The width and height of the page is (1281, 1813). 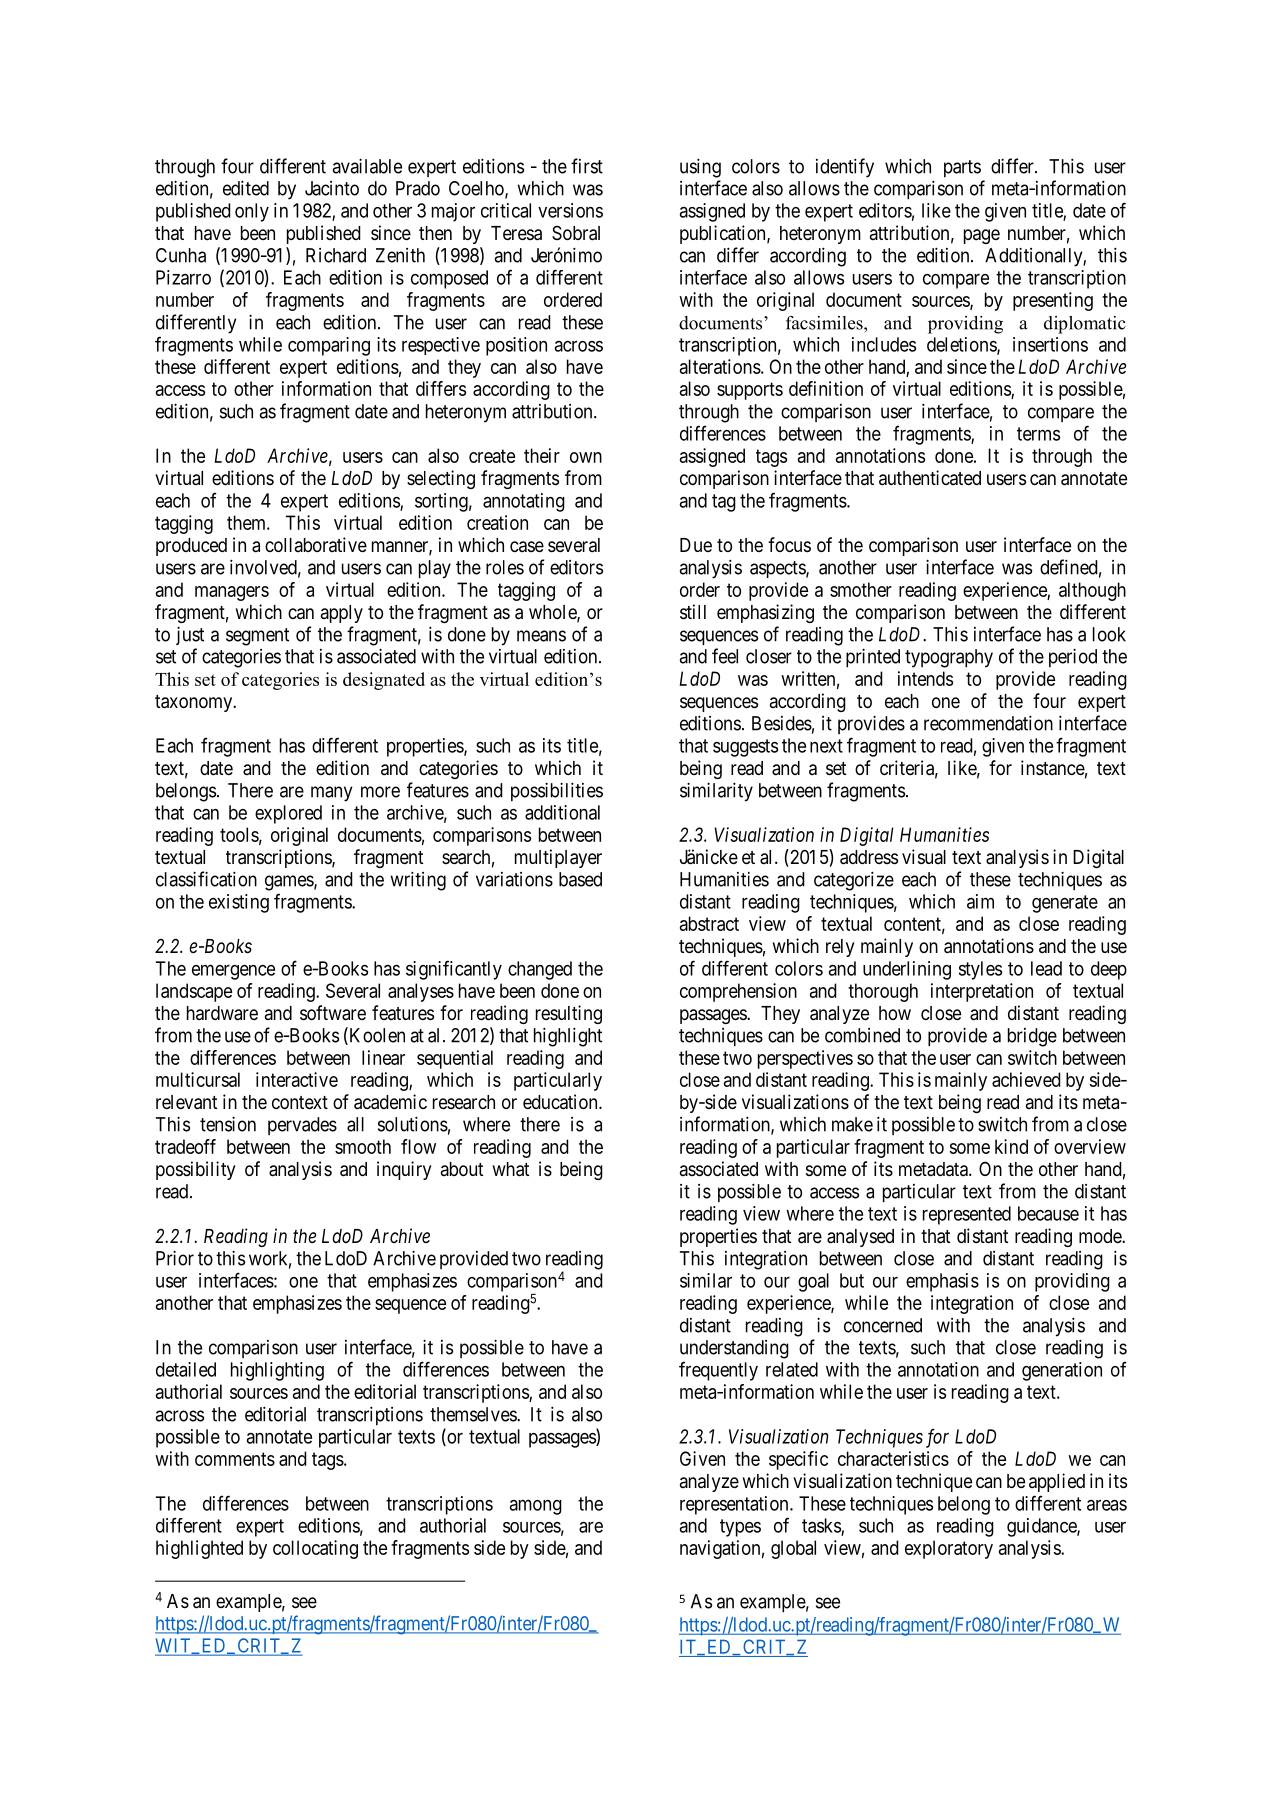 What do you see at coordinates (235, 1459) in the page?
I see `comments` at bounding box center [235, 1459].
